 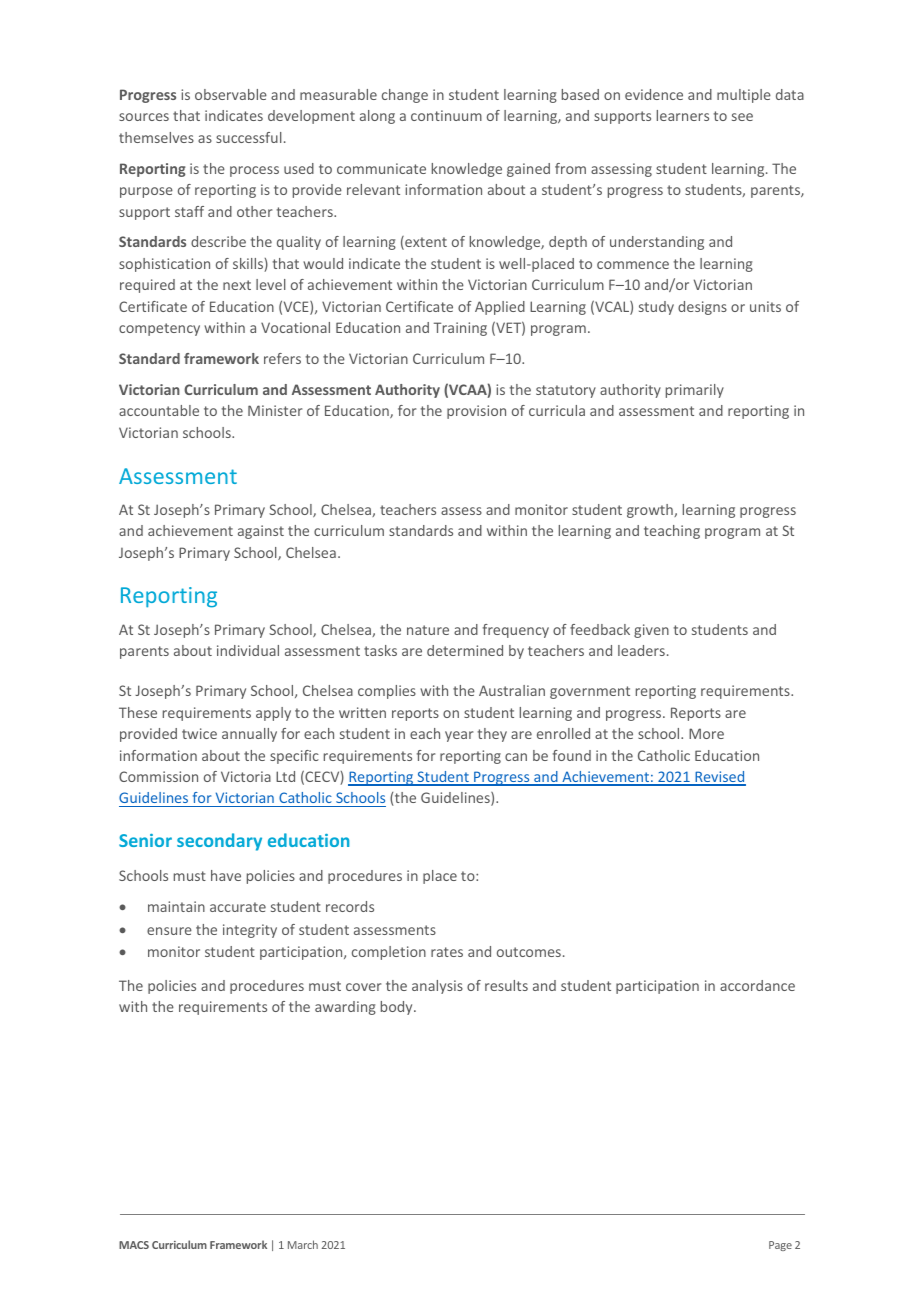 What do you see at coordinates (248, 650) in the screenshot?
I see `individual` at bounding box center [248, 650].
